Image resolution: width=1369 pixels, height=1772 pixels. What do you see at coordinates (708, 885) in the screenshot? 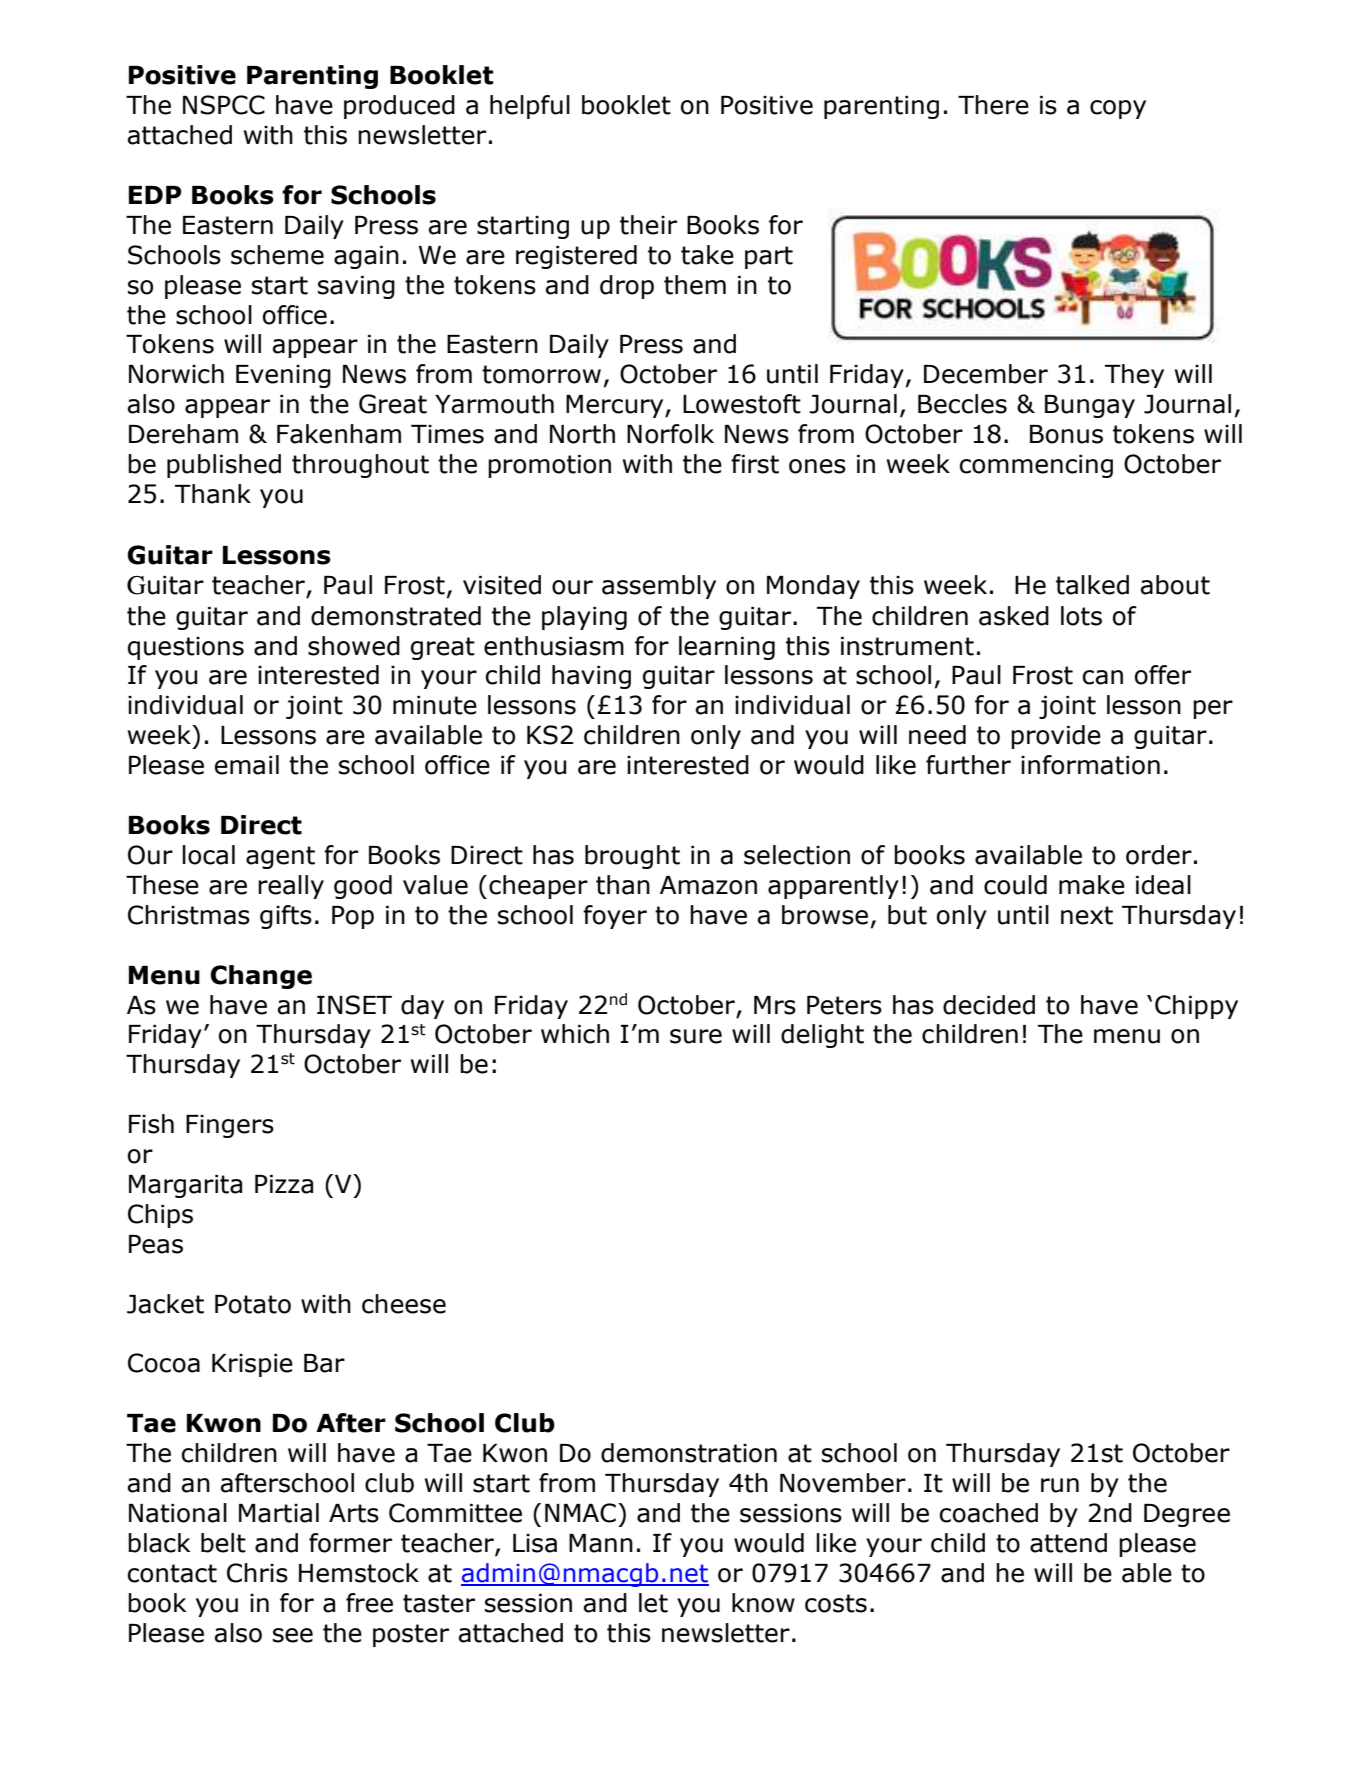
I see `Amazon` at bounding box center [708, 885].
